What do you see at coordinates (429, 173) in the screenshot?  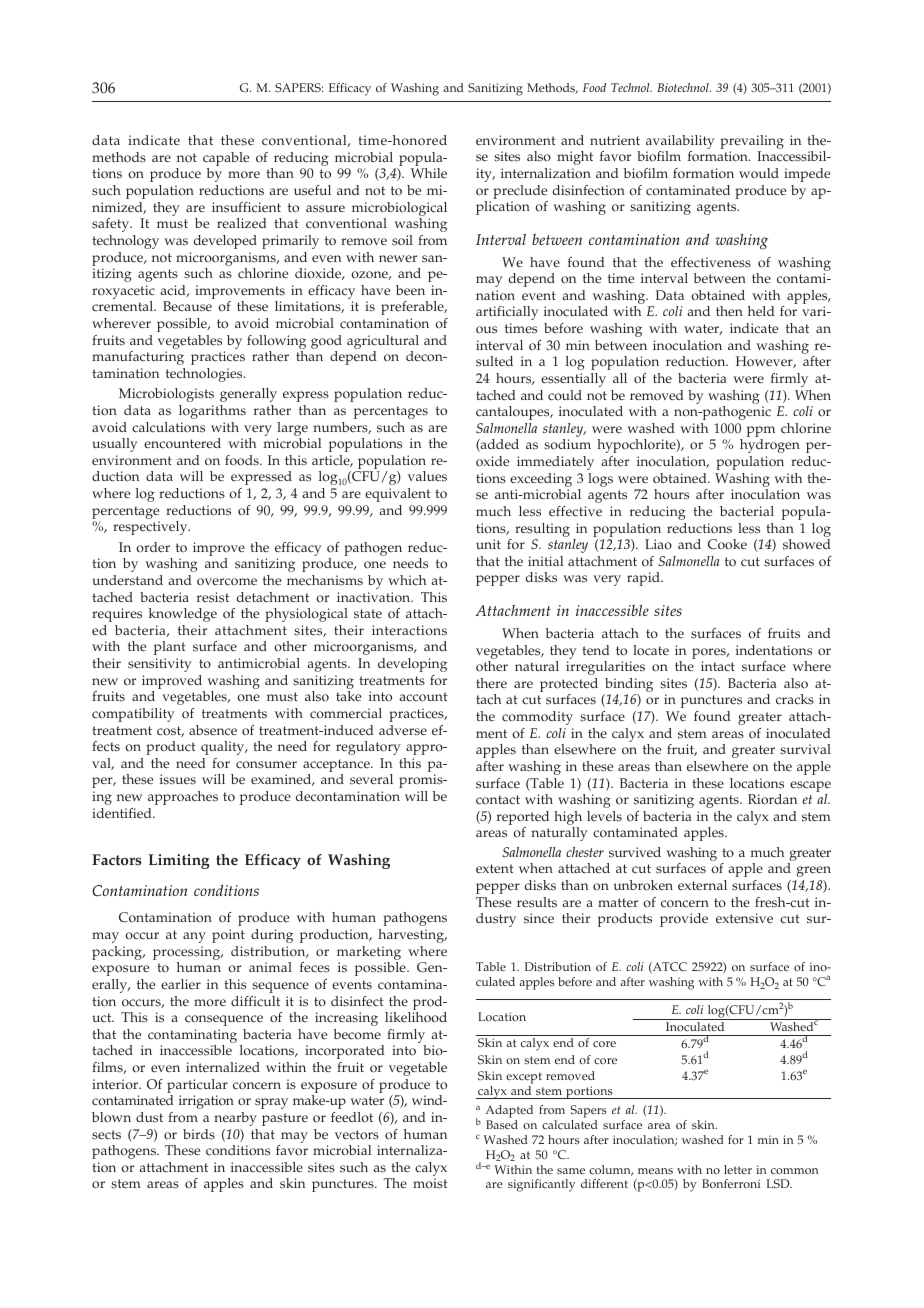 I see `While` at bounding box center [429, 173].
